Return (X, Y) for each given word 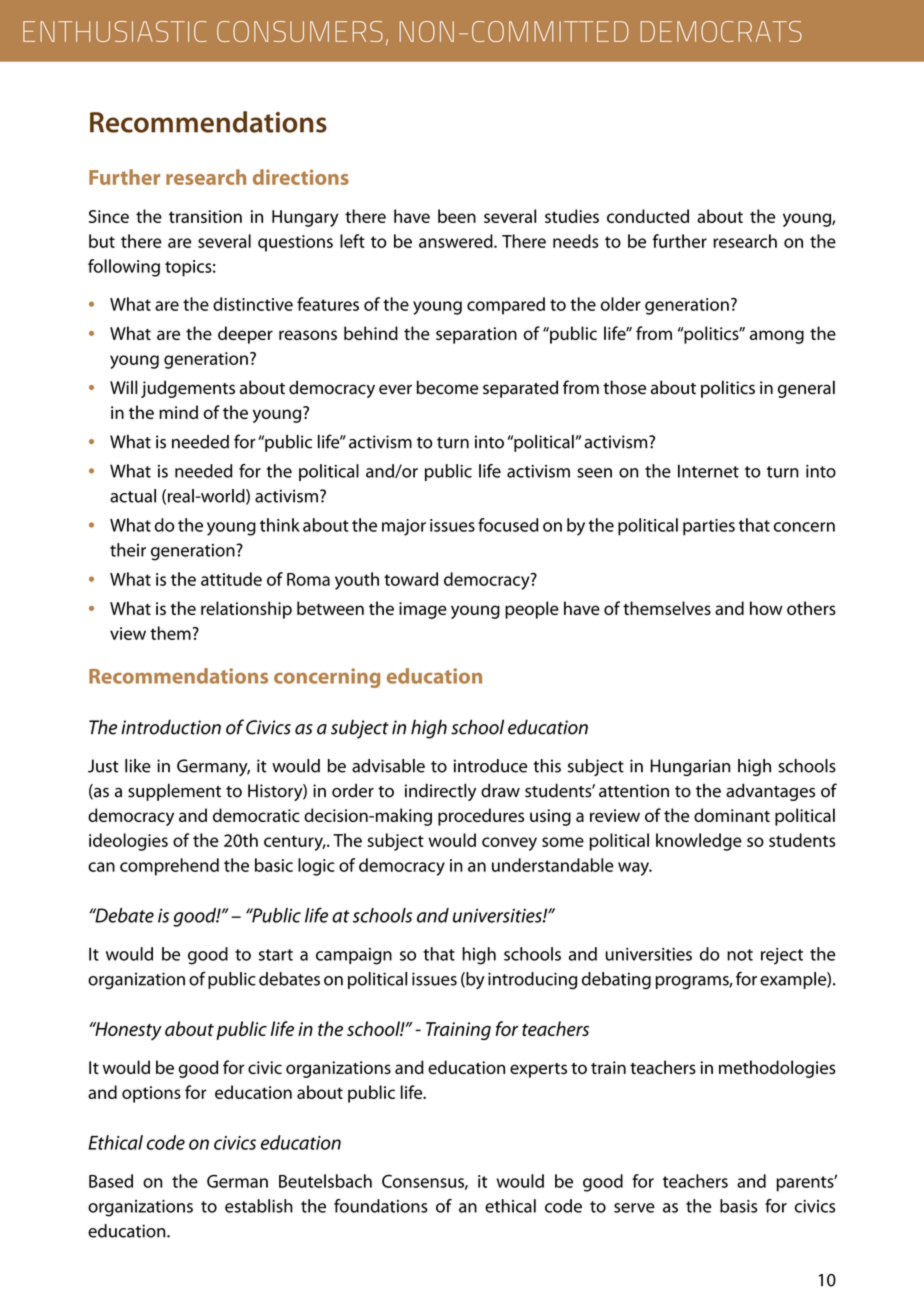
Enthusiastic (114, 31)
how (766, 608)
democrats (721, 31)
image (423, 610)
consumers (300, 31)
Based (111, 1181)
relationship (246, 610)
